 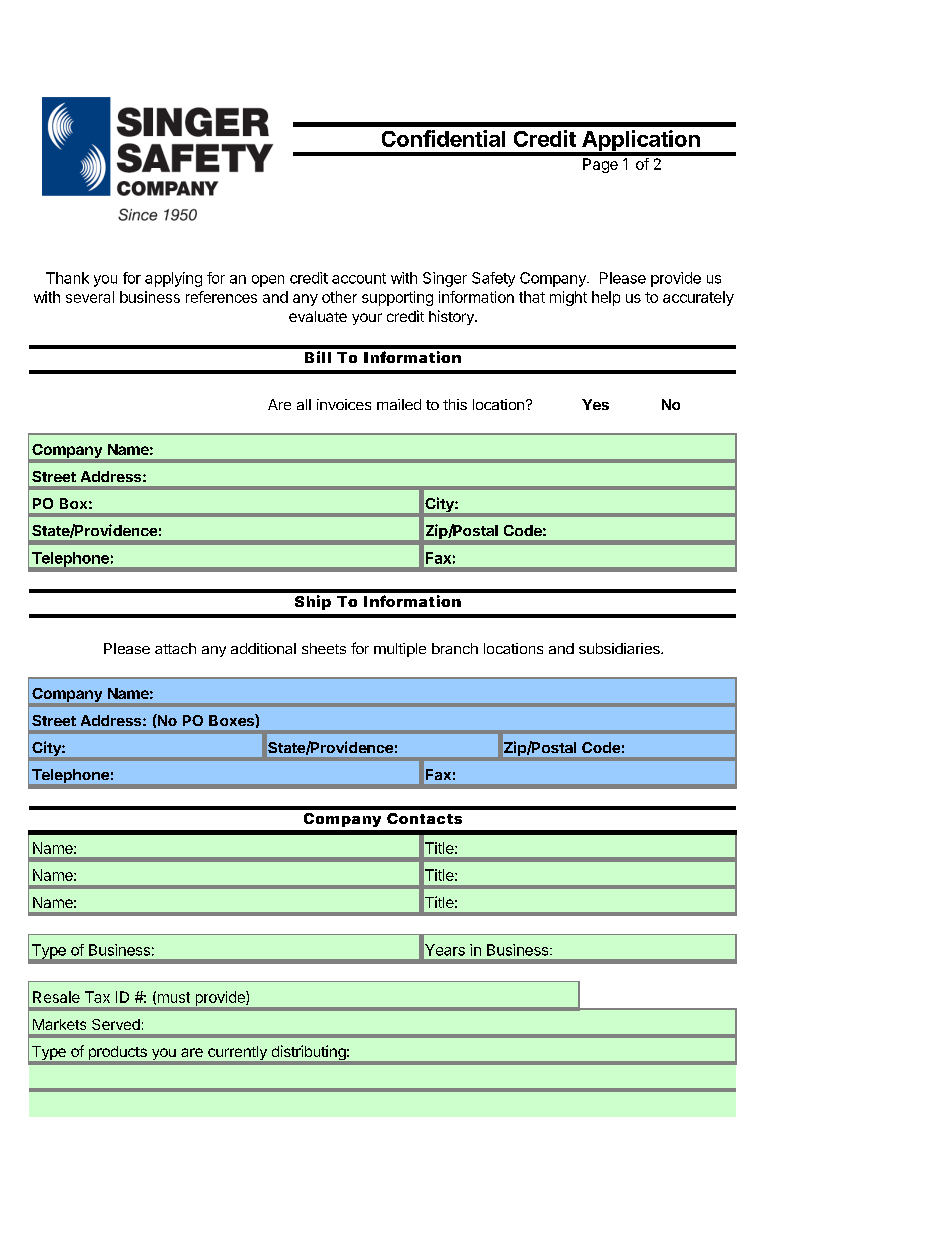 I want to click on help, so click(x=606, y=298).
